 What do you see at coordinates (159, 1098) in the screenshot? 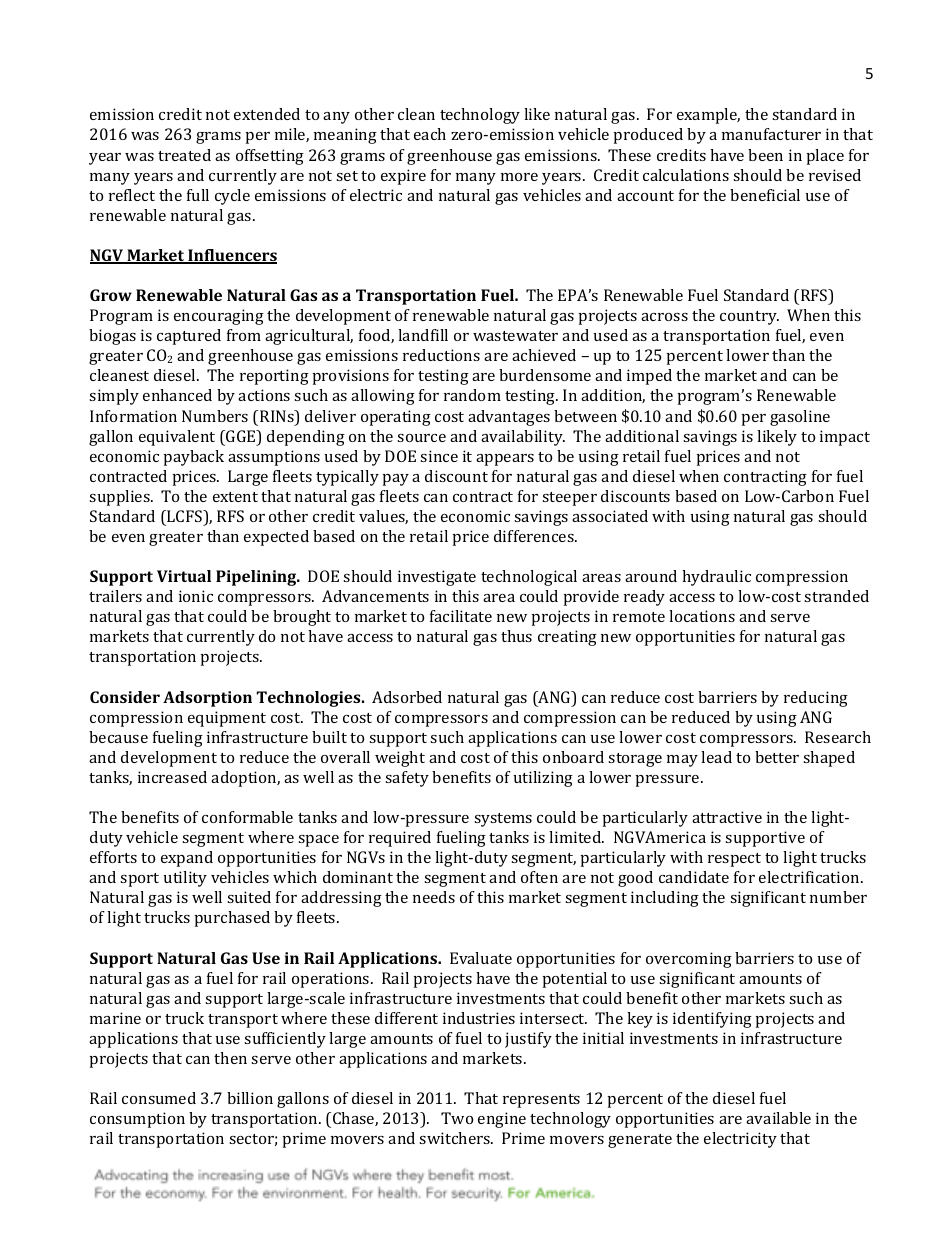
I see `consumed` at bounding box center [159, 1098].
